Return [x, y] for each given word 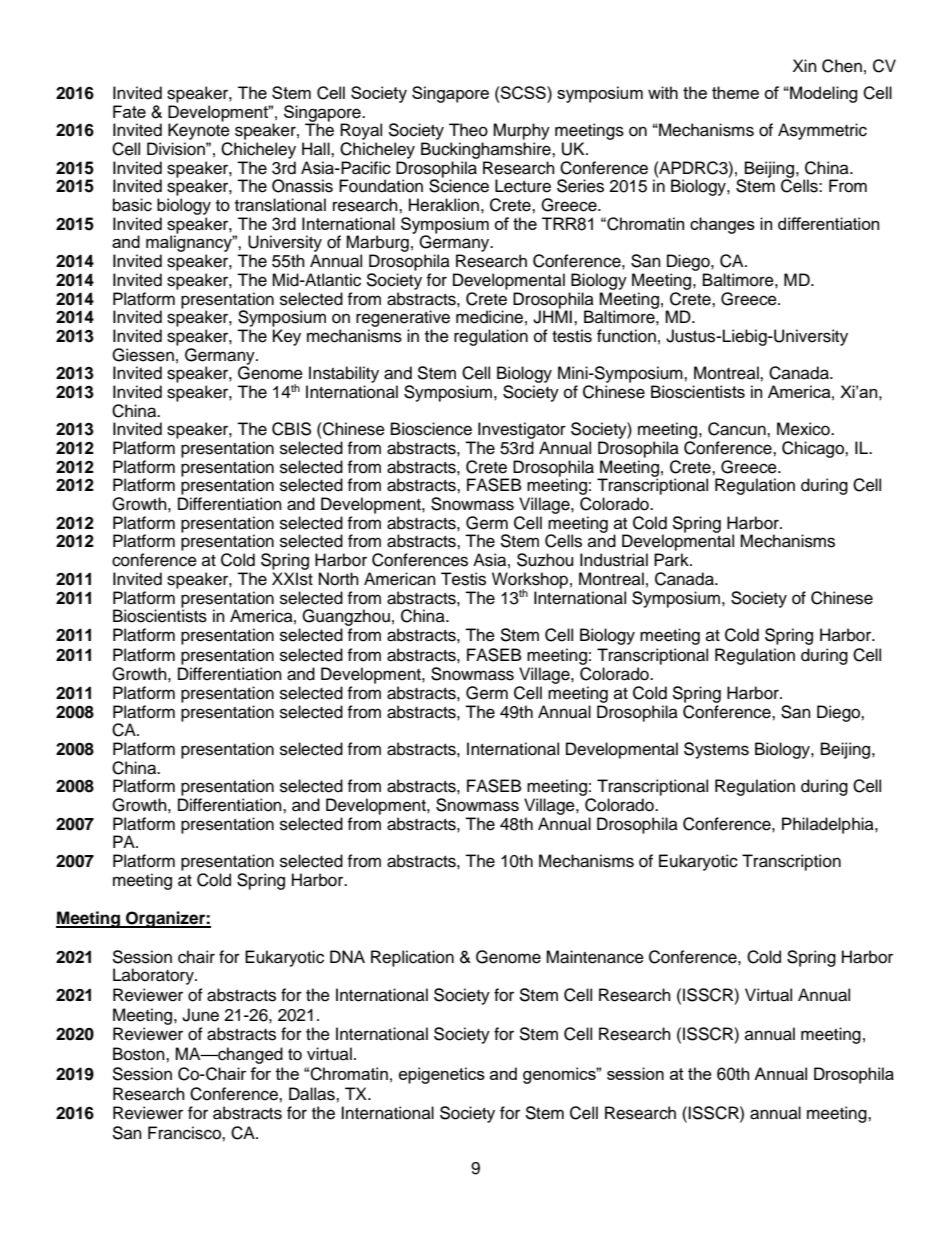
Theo [468, 130]
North [339, 579]
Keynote [199, 133]
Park [672, 560]
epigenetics [442, 1075]
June [200, 1015]
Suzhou [545, 560]
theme [735, 92]
